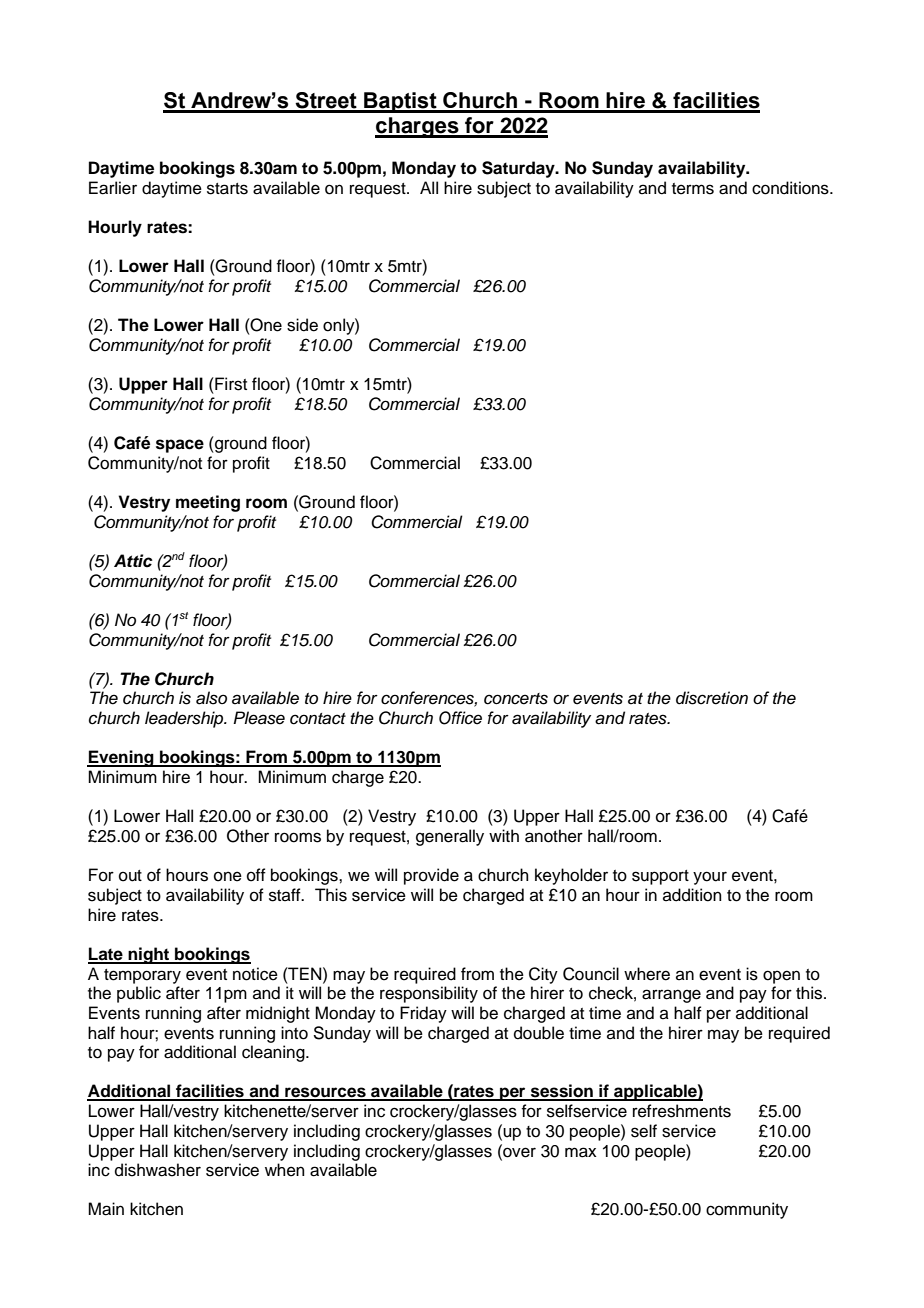  What do you see at coordinates (211, 698) in the screenshot?
I see `also` at bounding box center [211, 698].
